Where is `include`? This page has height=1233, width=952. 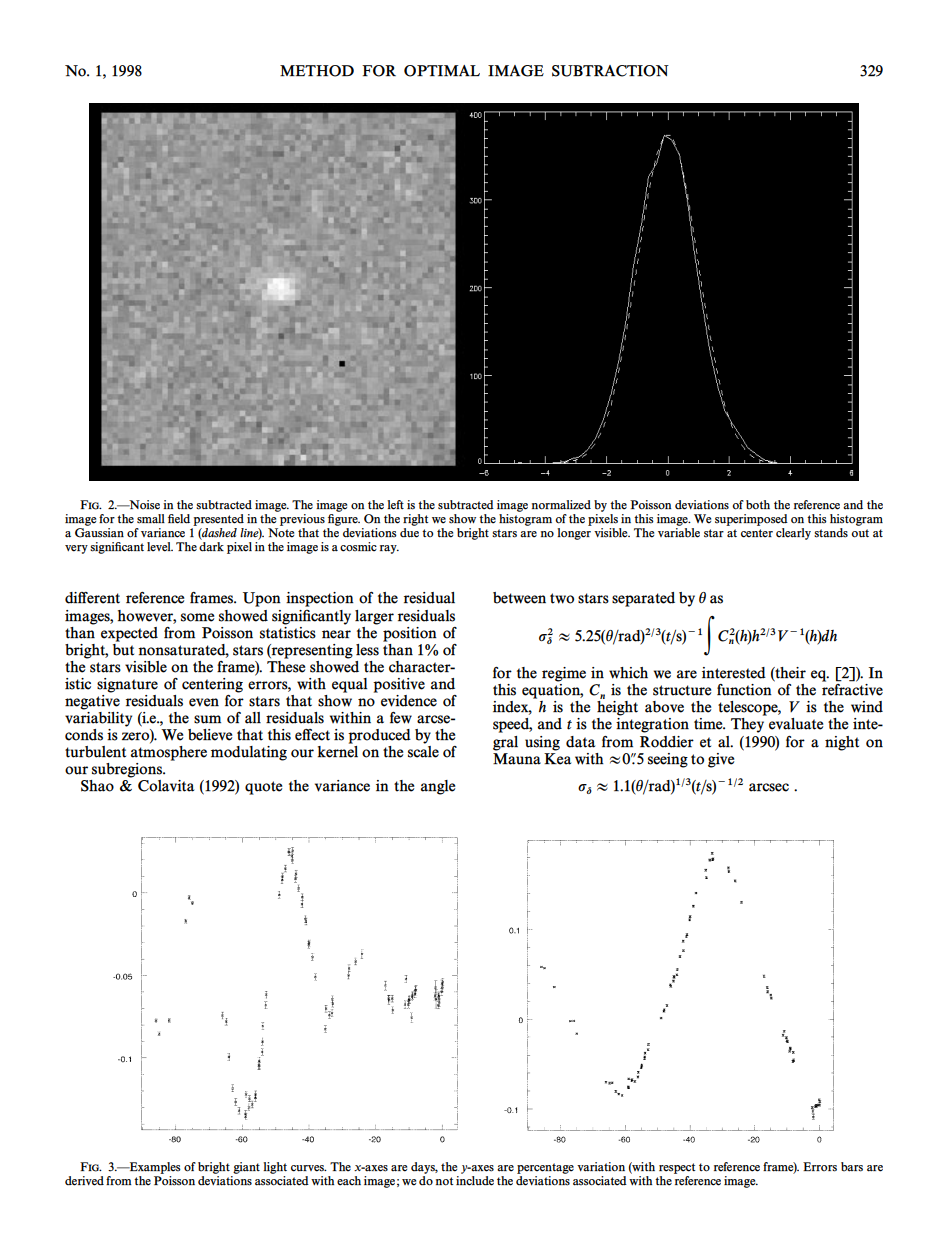 include is located at coordinates (475, 1179).
